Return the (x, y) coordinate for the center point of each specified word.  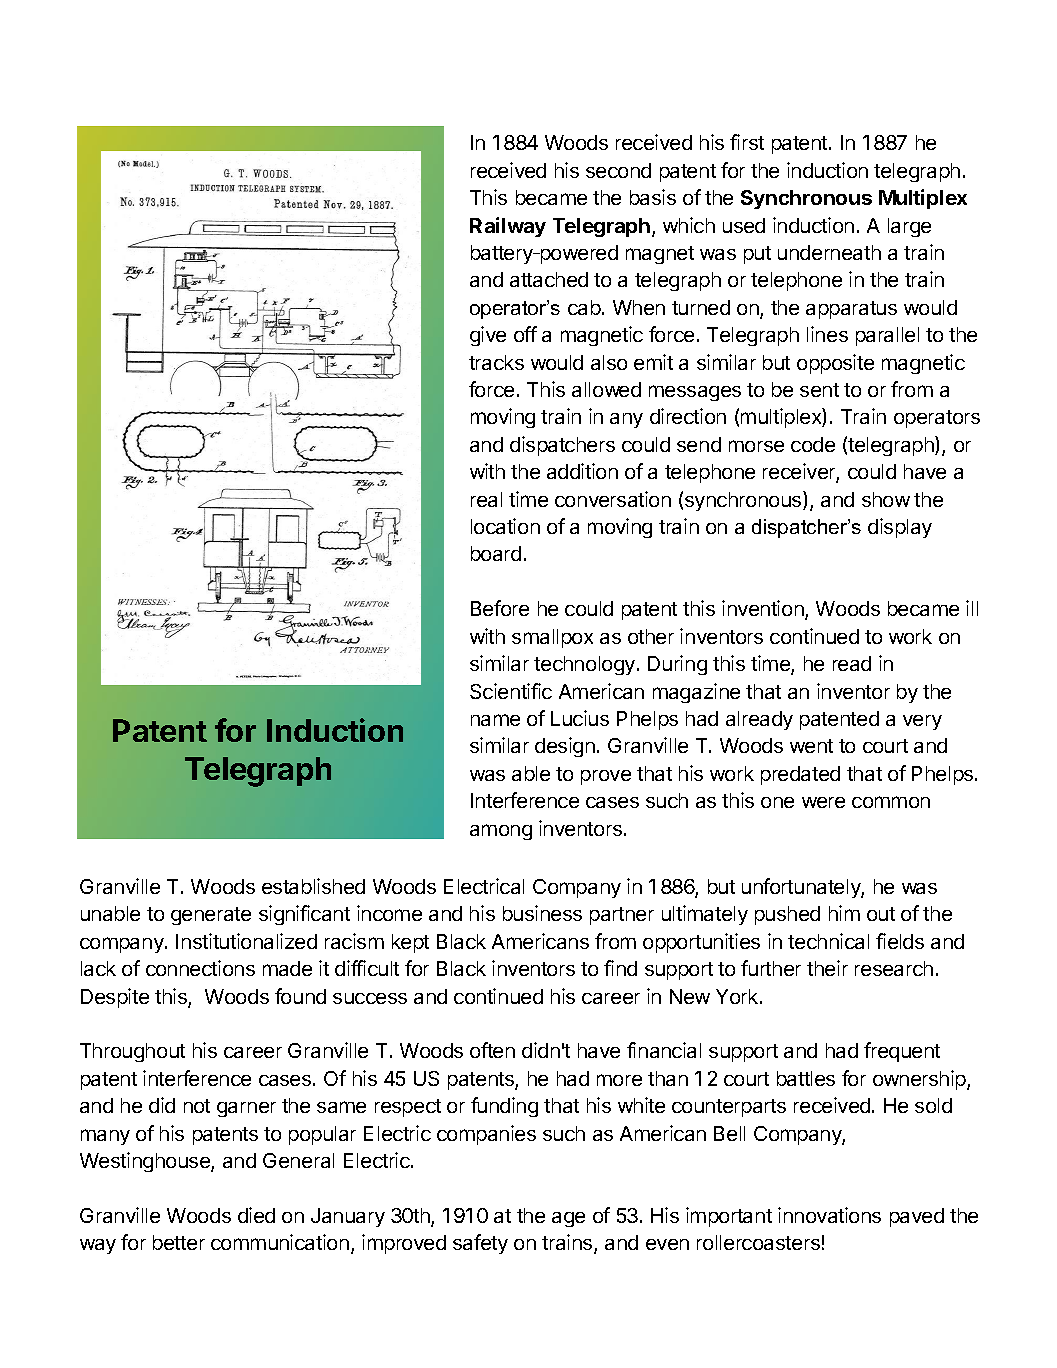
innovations (829, 1215)
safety (480, 1244)
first (747, 142)
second (618, 170)
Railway (508, 227)
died (256, 1215)
